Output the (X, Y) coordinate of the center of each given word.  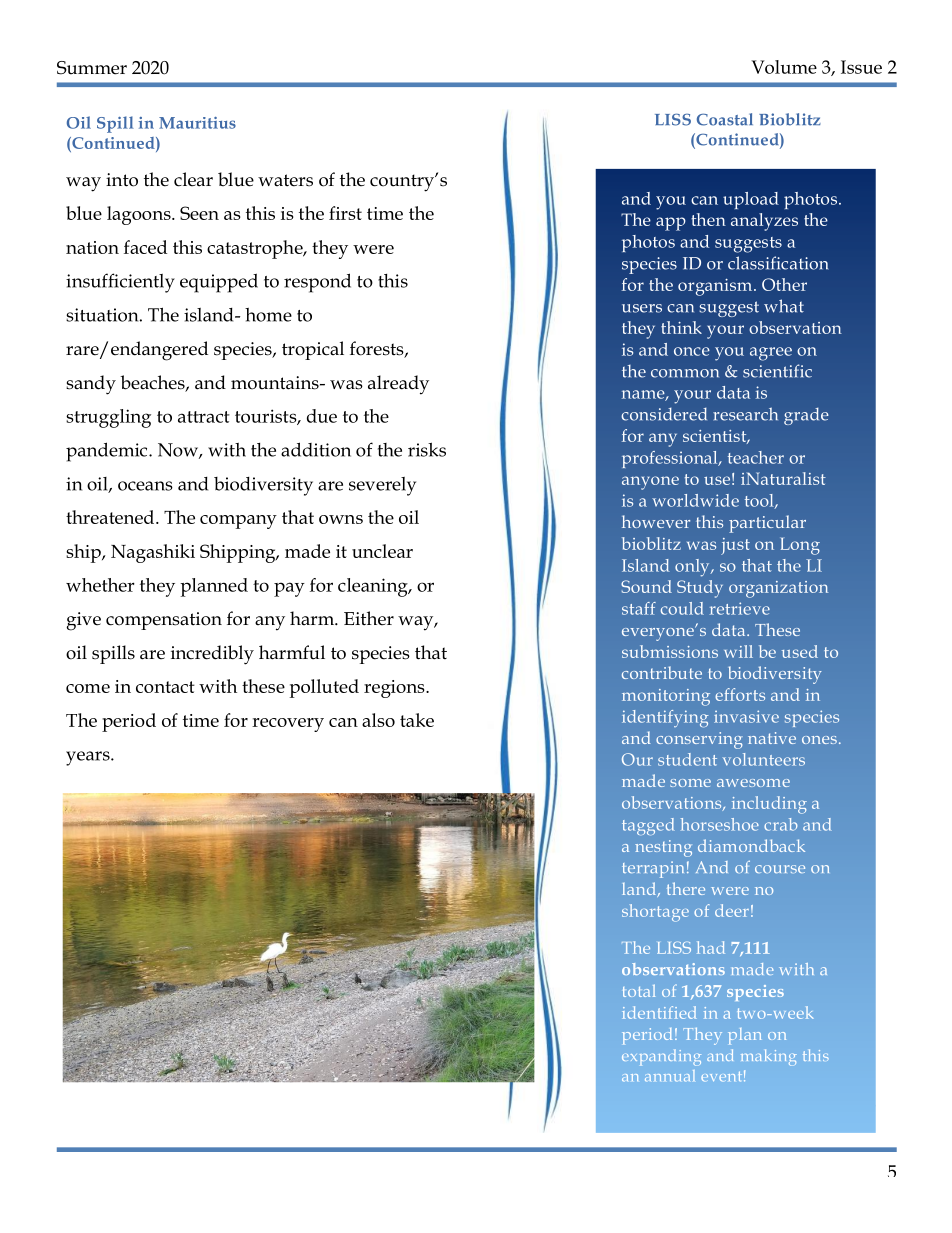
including (769, 805)
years (89, 758)
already (398, 385)
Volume (784, 67)
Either (369, 618)
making (769, 1057)
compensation (164, 621)
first (345, 213)
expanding (661, 1057)
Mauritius (197, 123)
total (639, 991)
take (417, 720)
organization (778, 589)
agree (771, 354)
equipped (219, 283)
